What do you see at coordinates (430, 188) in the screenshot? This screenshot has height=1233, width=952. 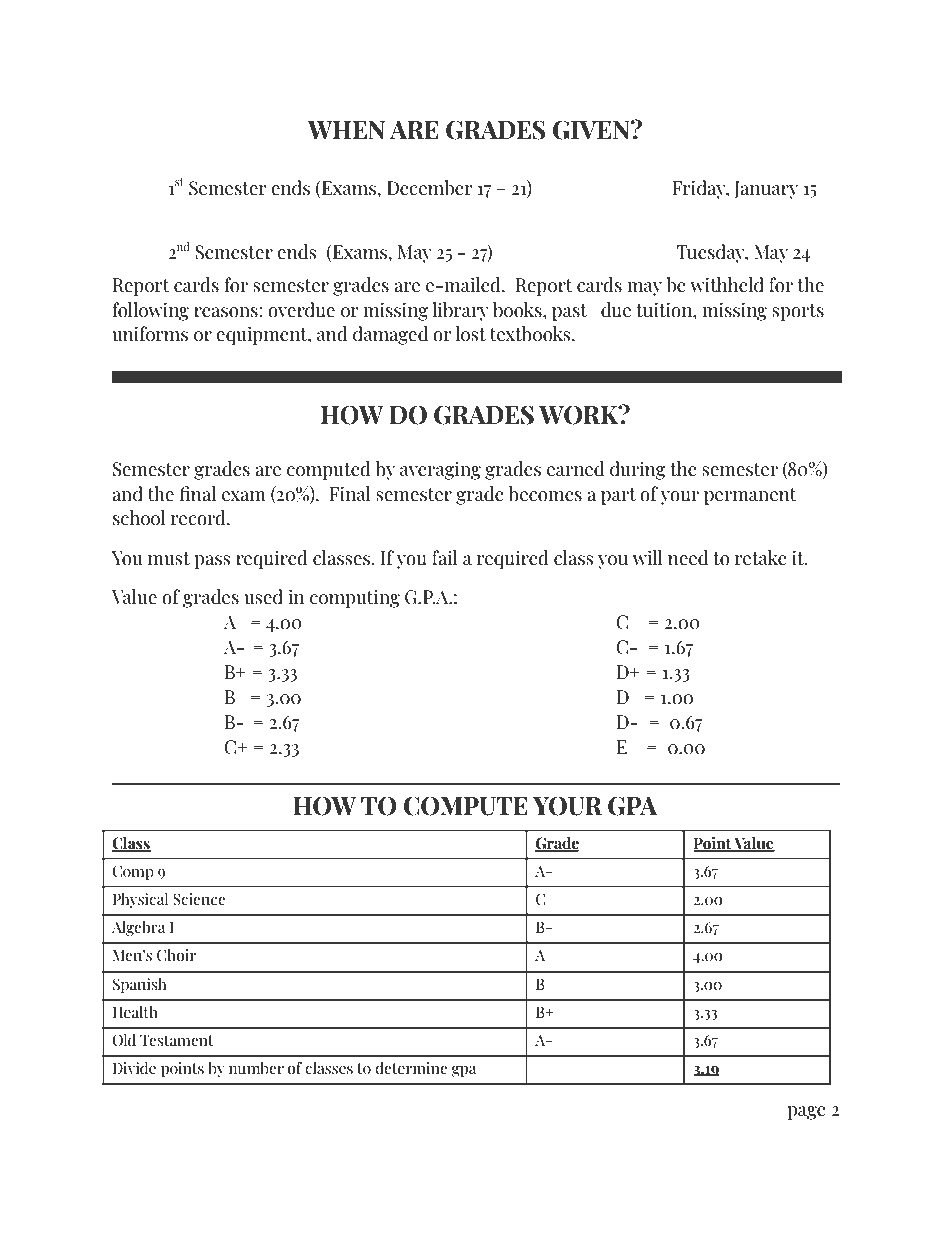 I see `December` at bounding box center [430, 188].
